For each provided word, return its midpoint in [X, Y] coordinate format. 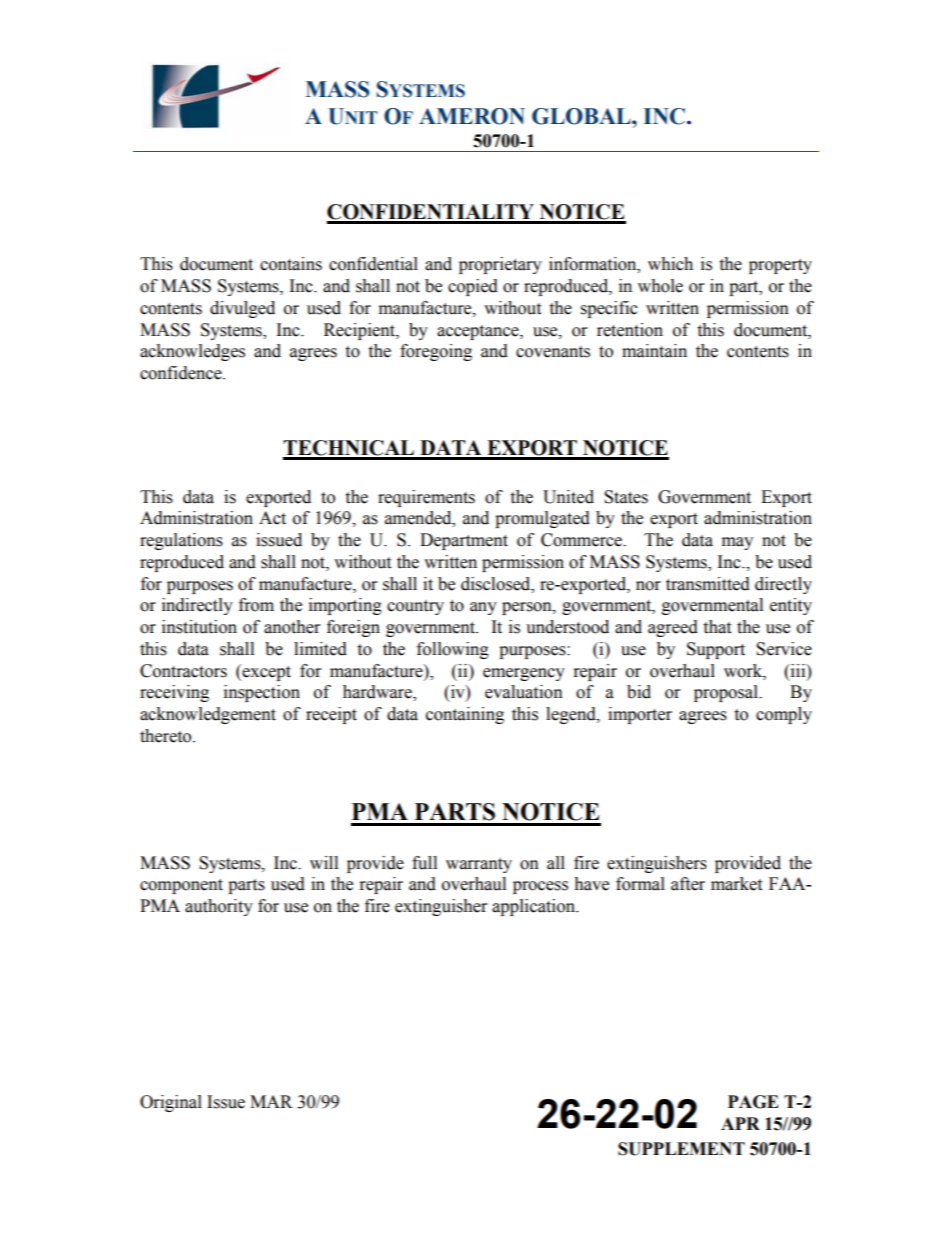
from [256, 605]
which [670, 264]
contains [291, 264]
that [717, 627]
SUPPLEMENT [681, 1149]
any [483, 608]
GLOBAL [582, 116]
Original [171, 1103]
